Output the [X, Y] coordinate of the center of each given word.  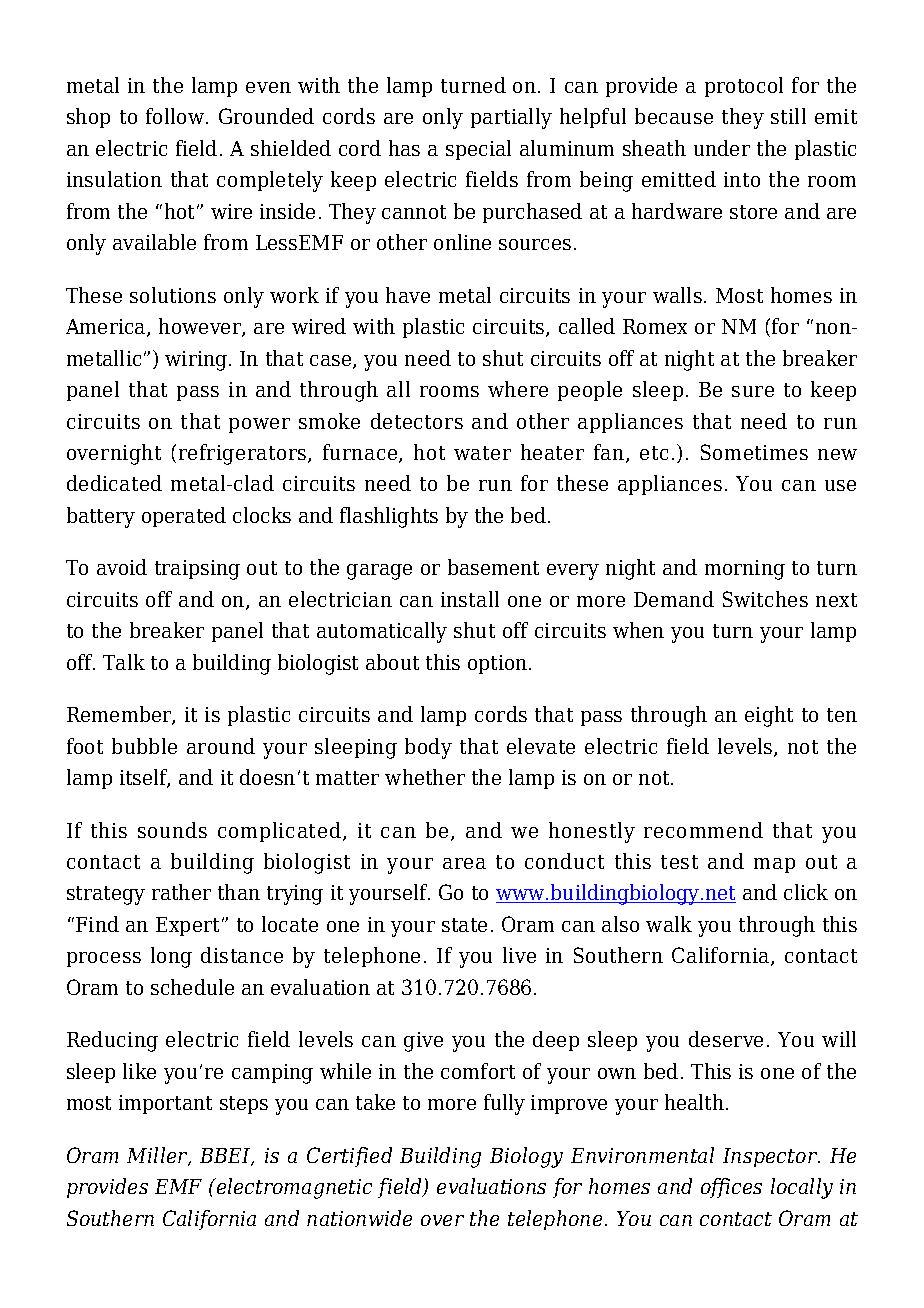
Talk [124, 662]
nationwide [359, 1218]
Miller [158, 1156]
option [499, 664]
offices [731, 1188]
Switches [765, 599]
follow [176, 116]
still [788, 116]
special [478, 150]
